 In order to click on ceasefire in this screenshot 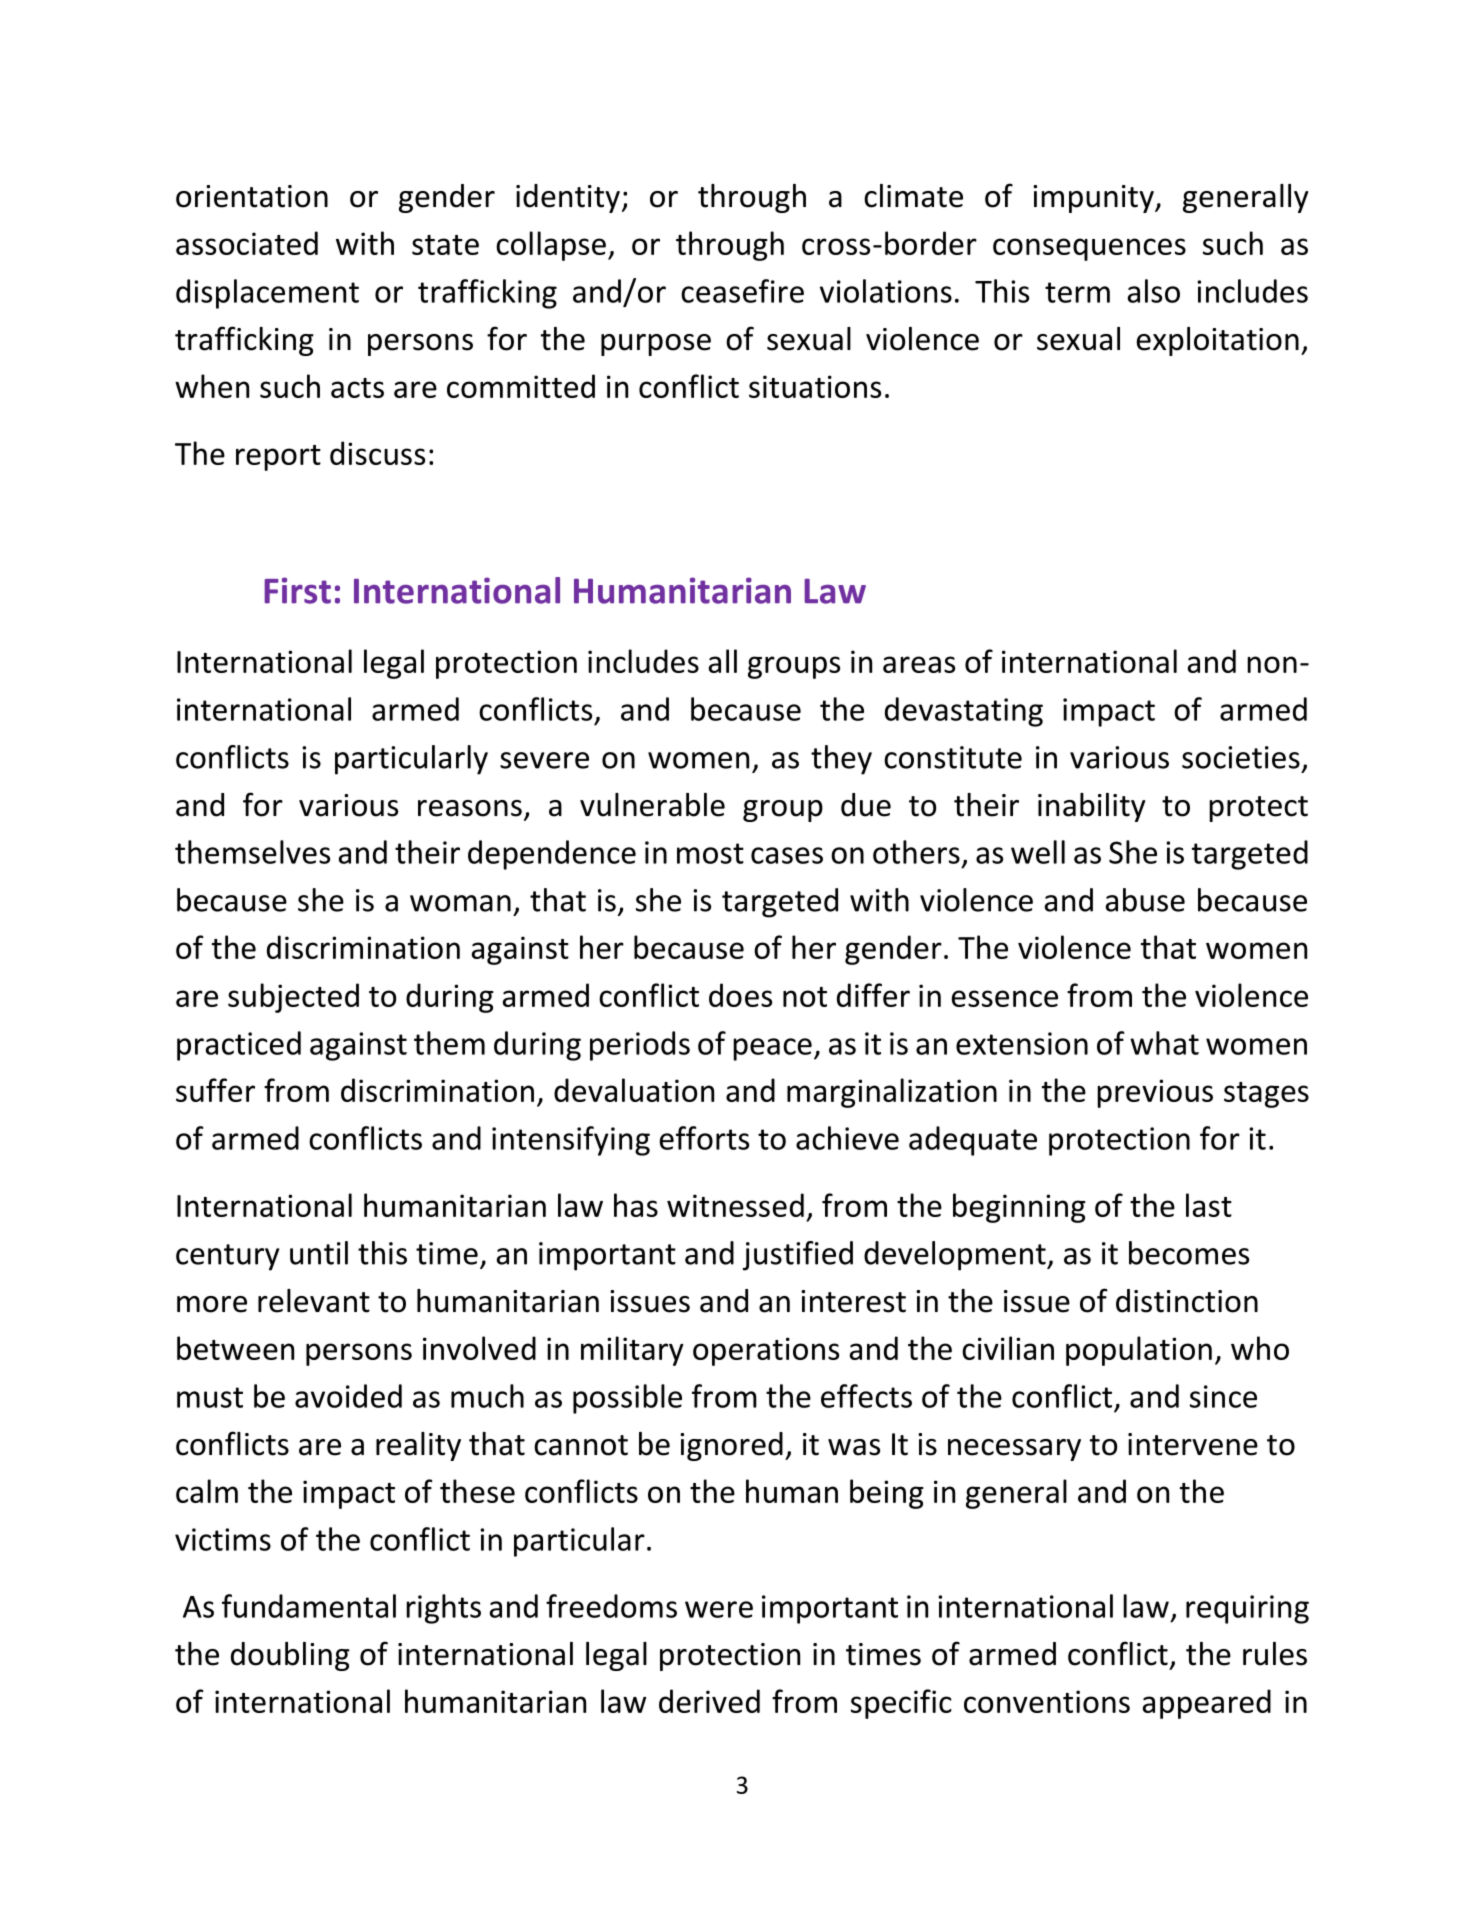, I will do `click(742, 291)`.
